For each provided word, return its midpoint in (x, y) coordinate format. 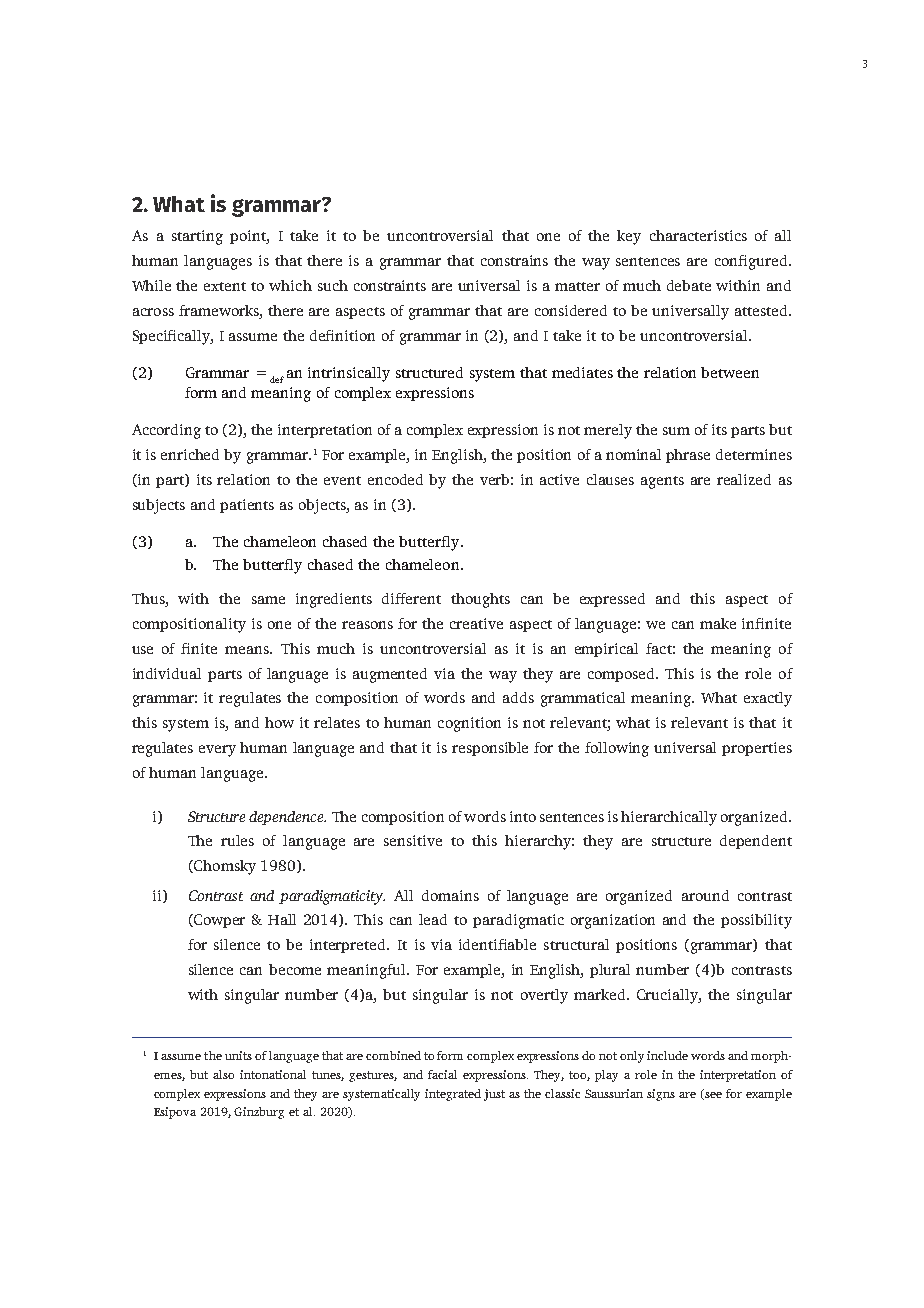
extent (225, 286)
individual (167, 673)
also (223, 1074)
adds (518, 697)
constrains (514, 260)
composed (623, 675)
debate (689, 285)
